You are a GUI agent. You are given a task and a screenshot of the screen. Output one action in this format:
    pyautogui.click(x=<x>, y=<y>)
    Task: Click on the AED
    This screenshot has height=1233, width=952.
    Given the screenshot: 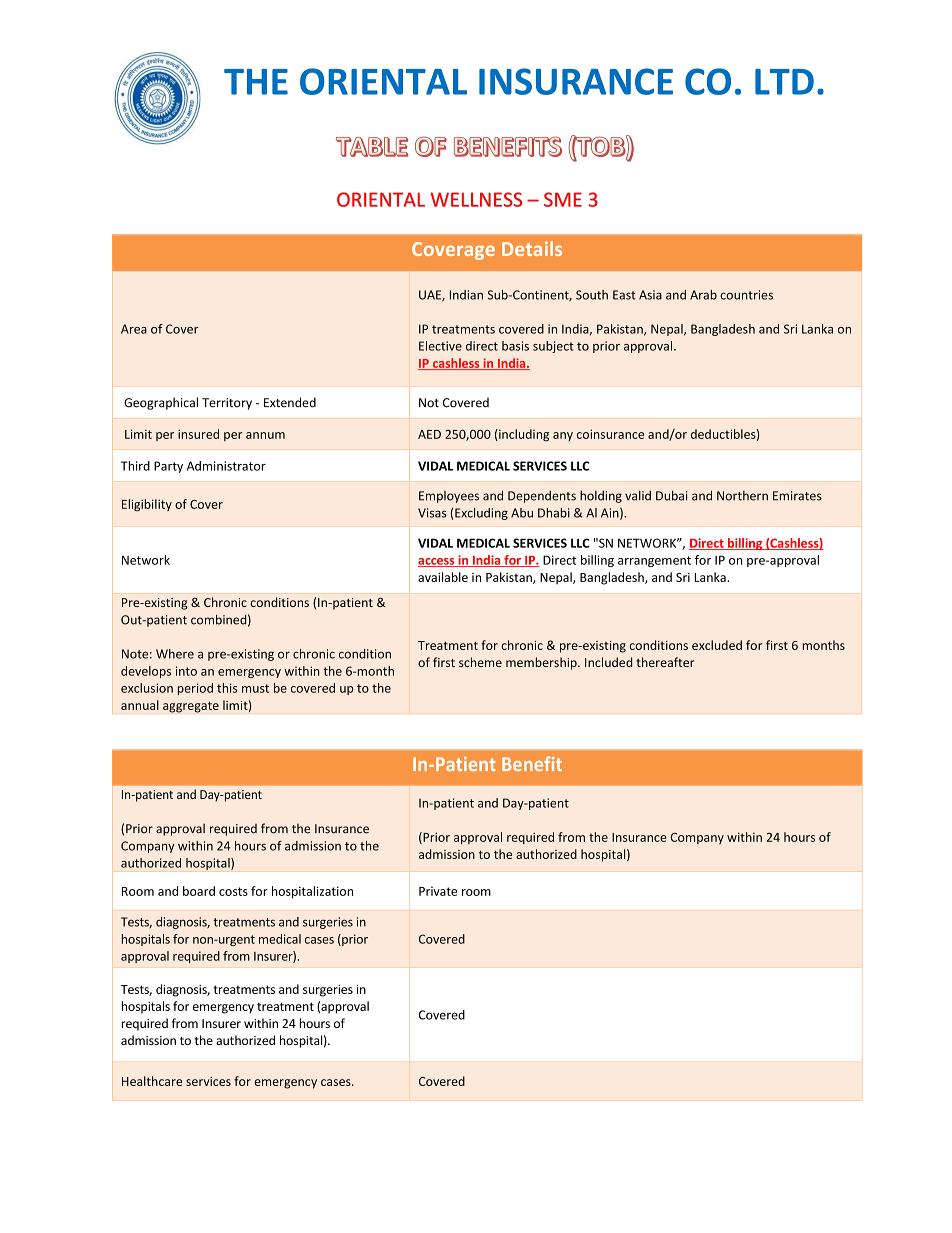 What is the action you would take?
    pyautogui.click(x=429, y=434)
